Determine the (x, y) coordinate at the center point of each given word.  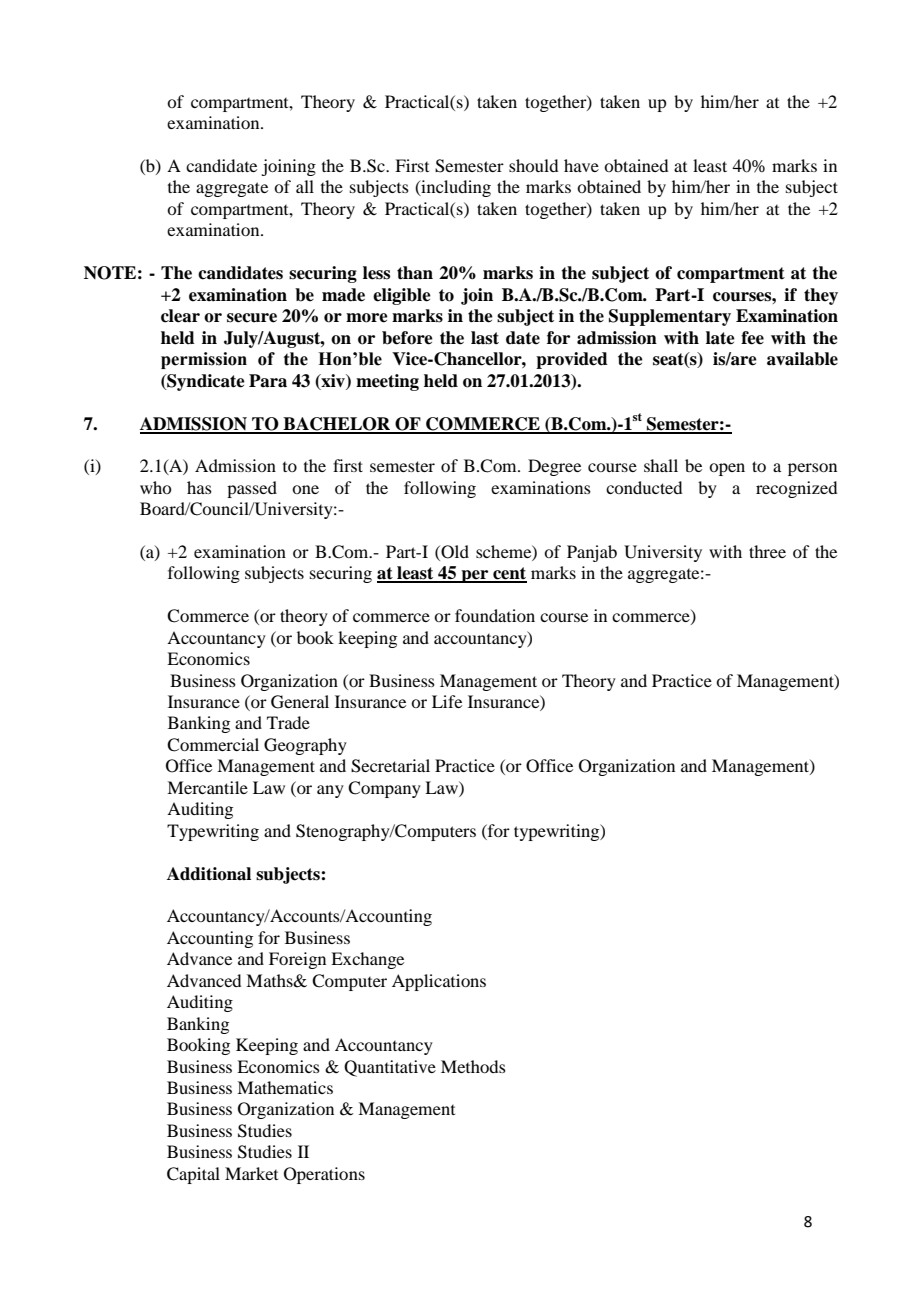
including (455, 188)
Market (251, 1173)
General (300, 702)
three (767, 551)
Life (447, 701)
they (821, 296)
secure (252, 318)
